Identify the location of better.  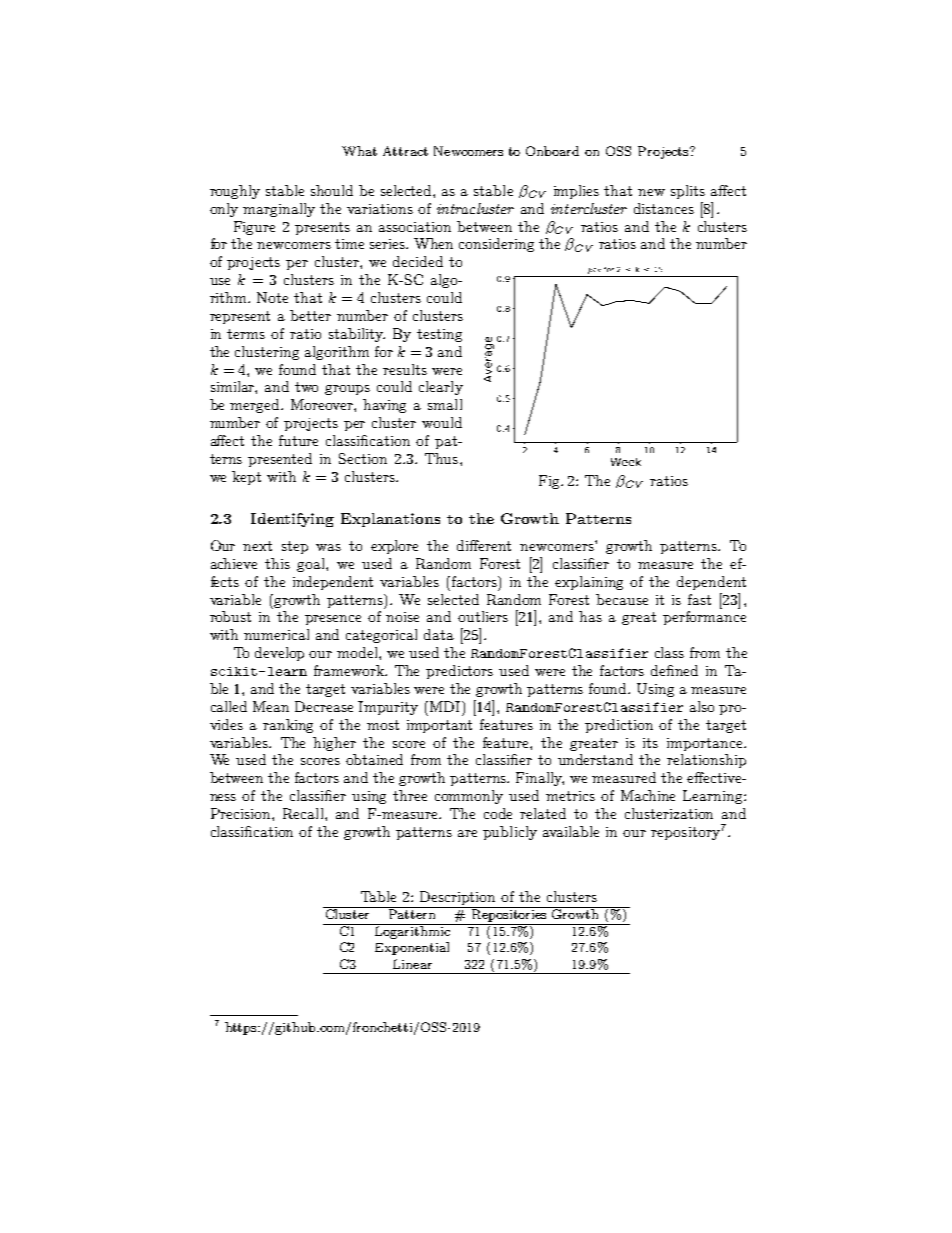
(310, 315).
